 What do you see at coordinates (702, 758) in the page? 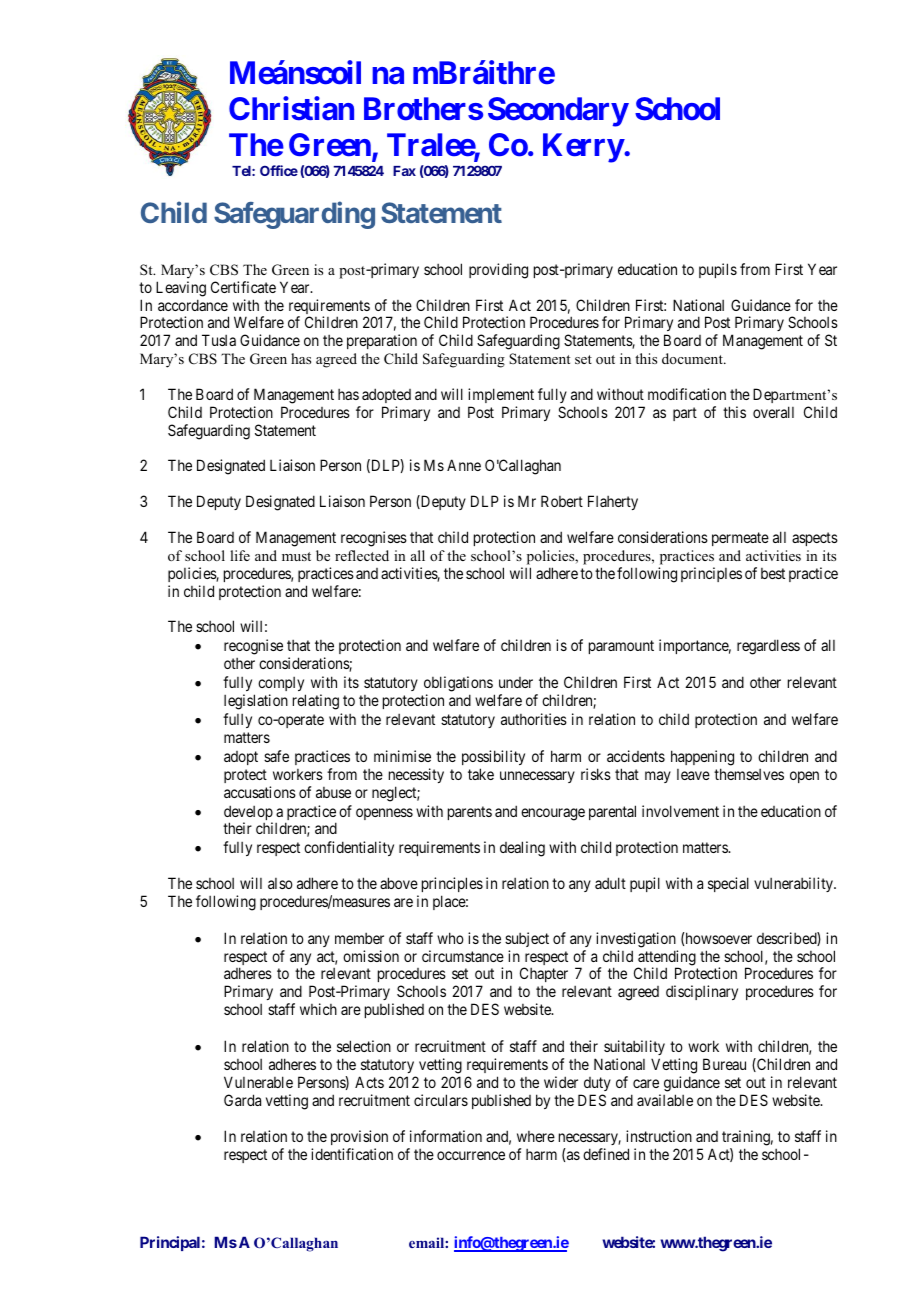
I see `happening` at bounding box center [702, 758].
